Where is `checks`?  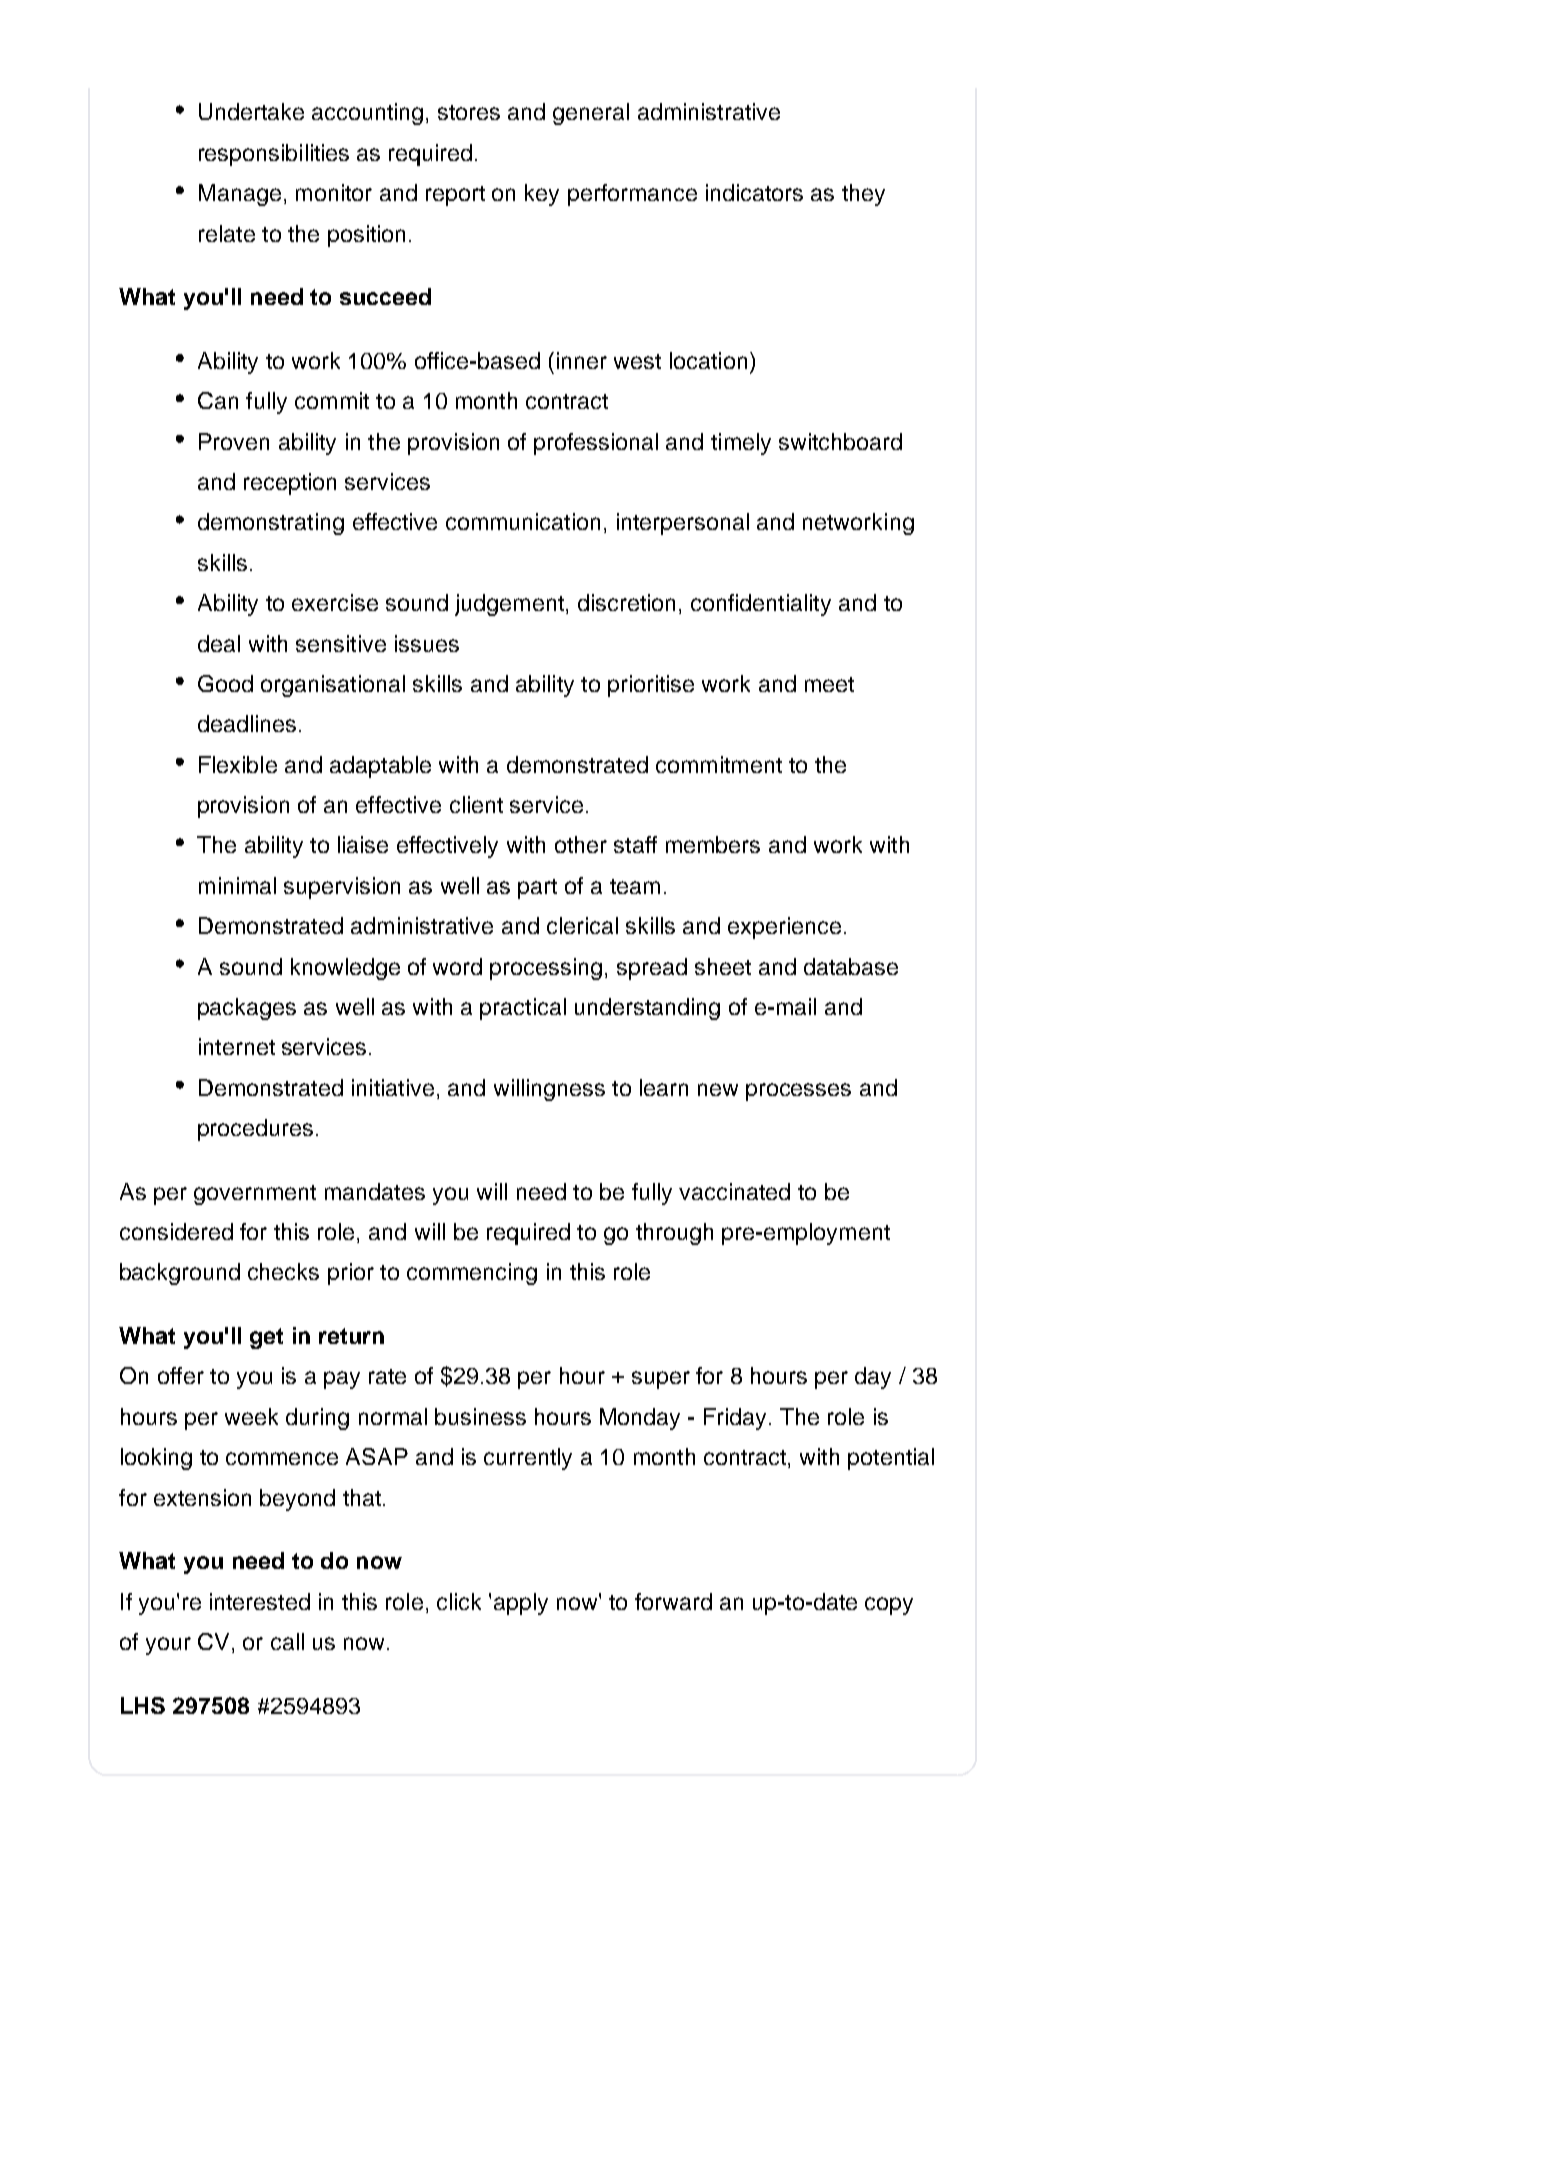 checks is located at coordinates (283, 1271).
